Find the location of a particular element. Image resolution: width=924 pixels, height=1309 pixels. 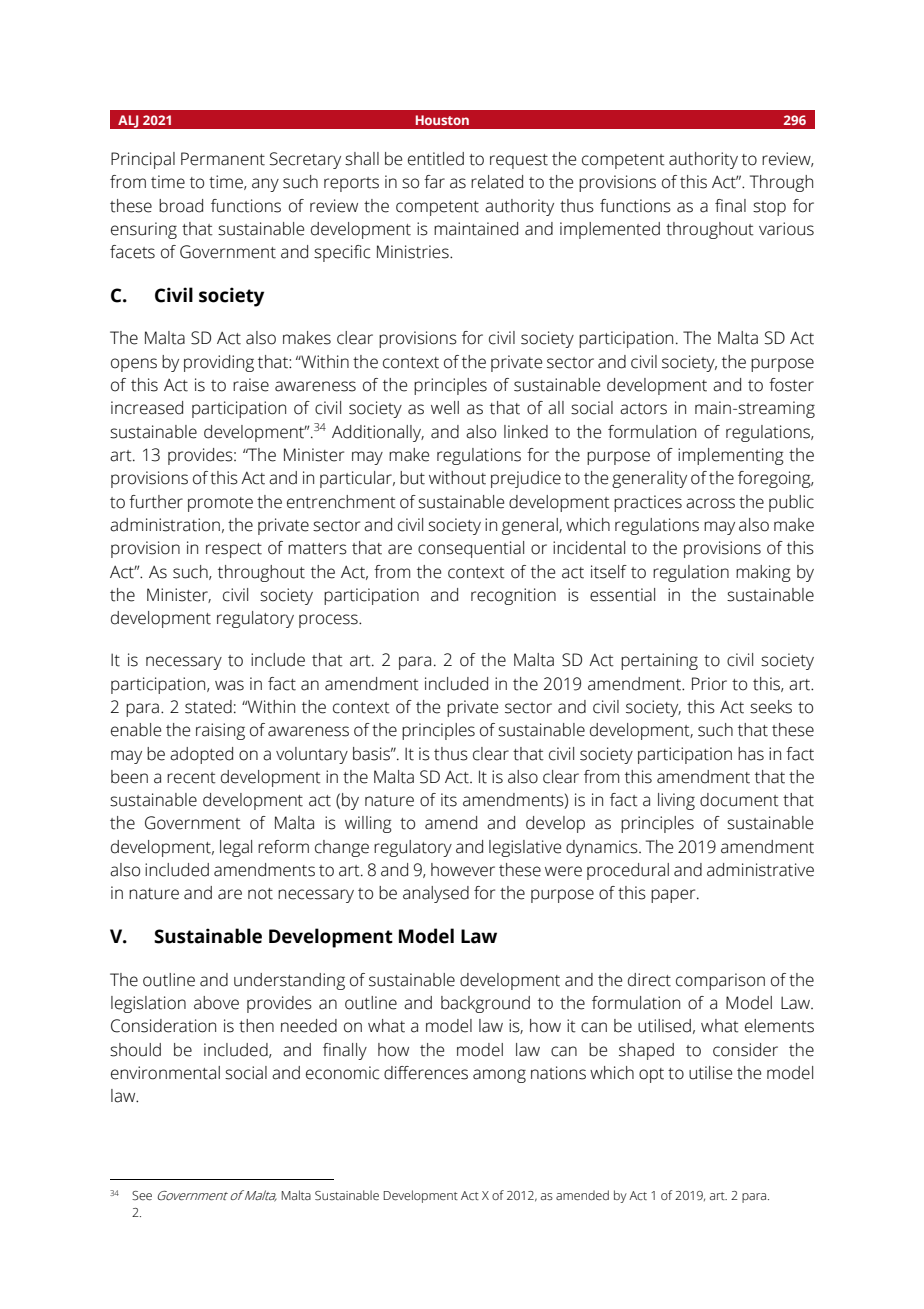

willing is located at coordinates (368, 824).
